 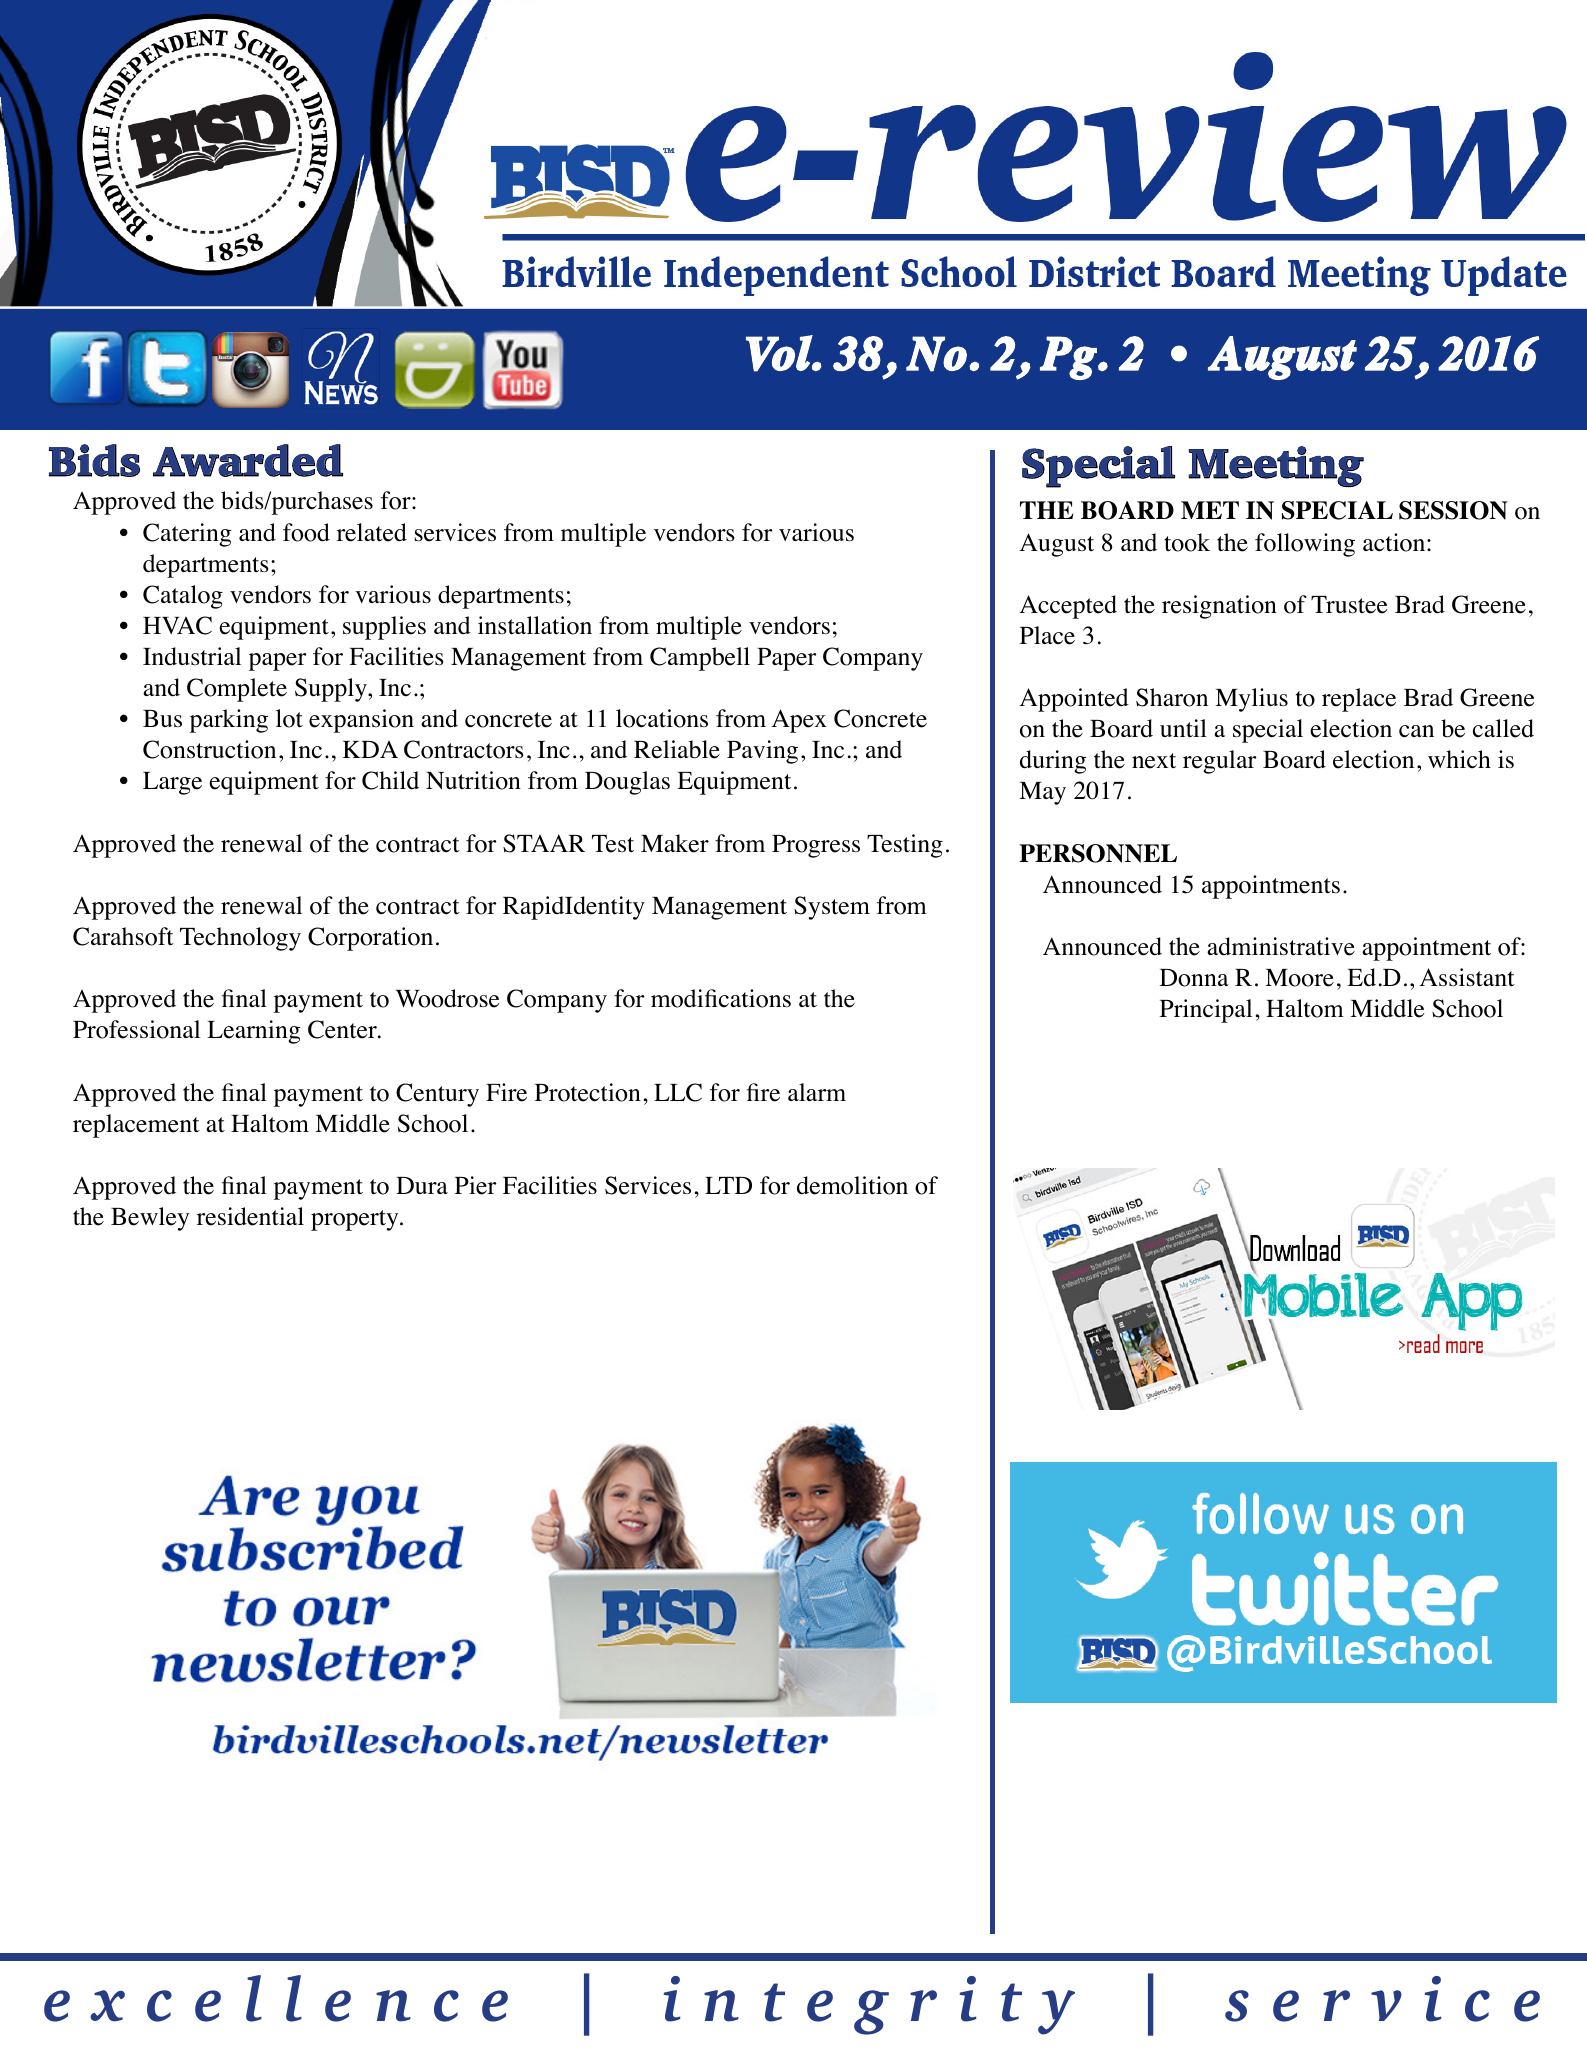 What do you see at coordinates (700, 659) in the document?
I see `Campbell` at bounding box center [700, 659].
